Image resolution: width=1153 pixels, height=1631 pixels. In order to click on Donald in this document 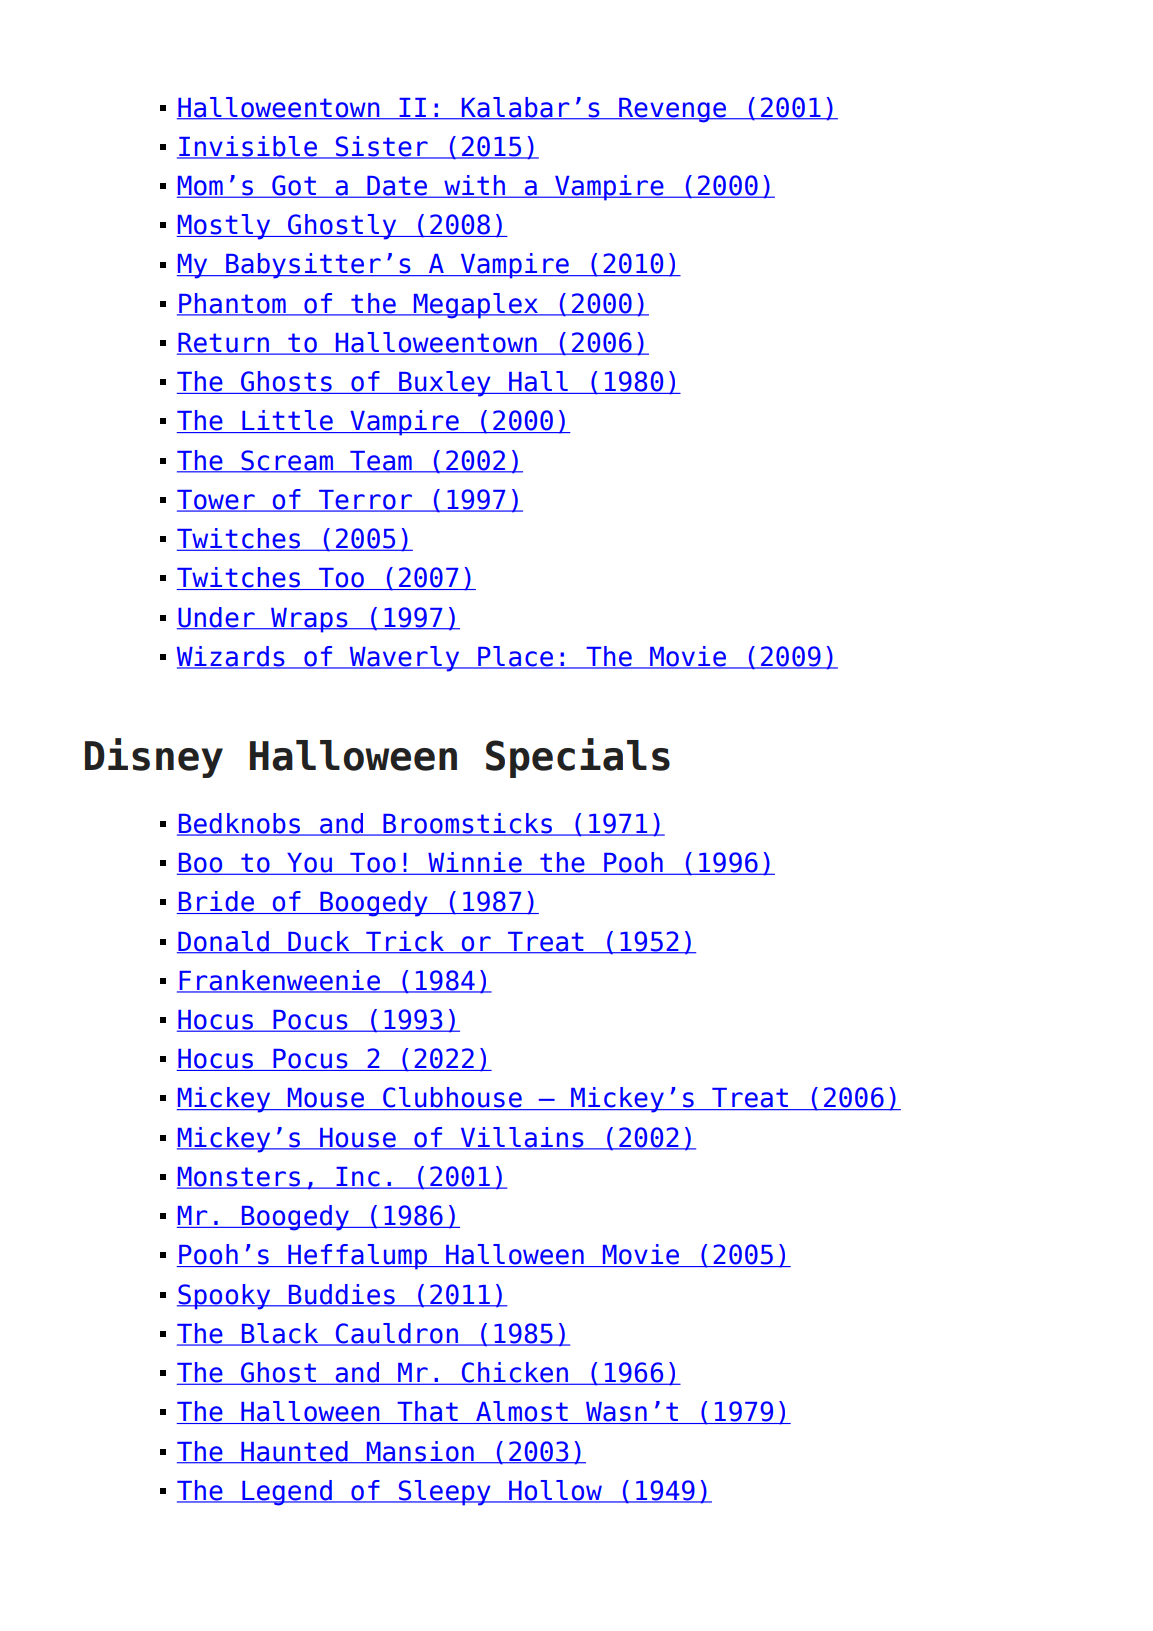, I will do `click(224, 942)`.
